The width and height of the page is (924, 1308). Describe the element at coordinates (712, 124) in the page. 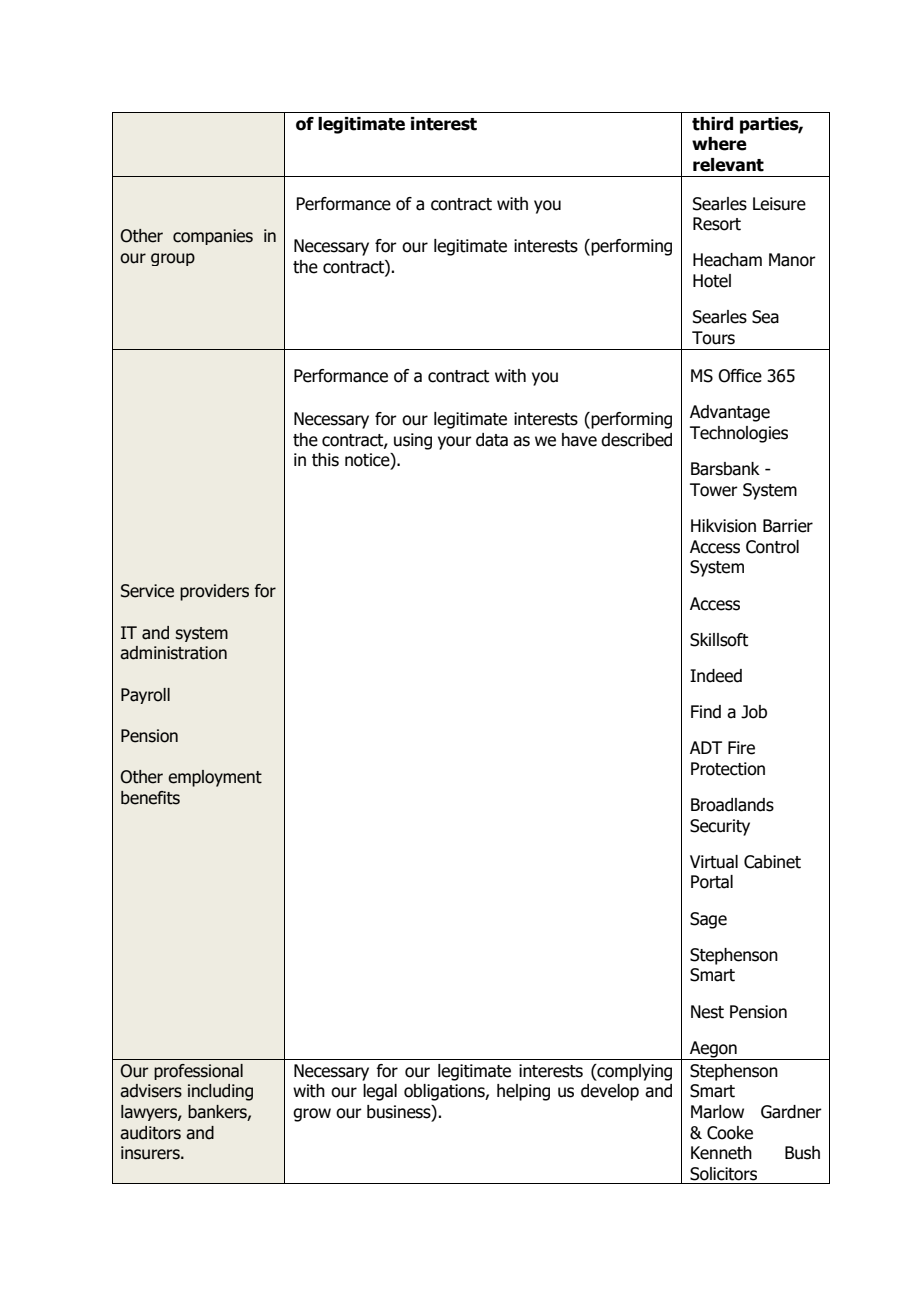

I see `third` at that location.
